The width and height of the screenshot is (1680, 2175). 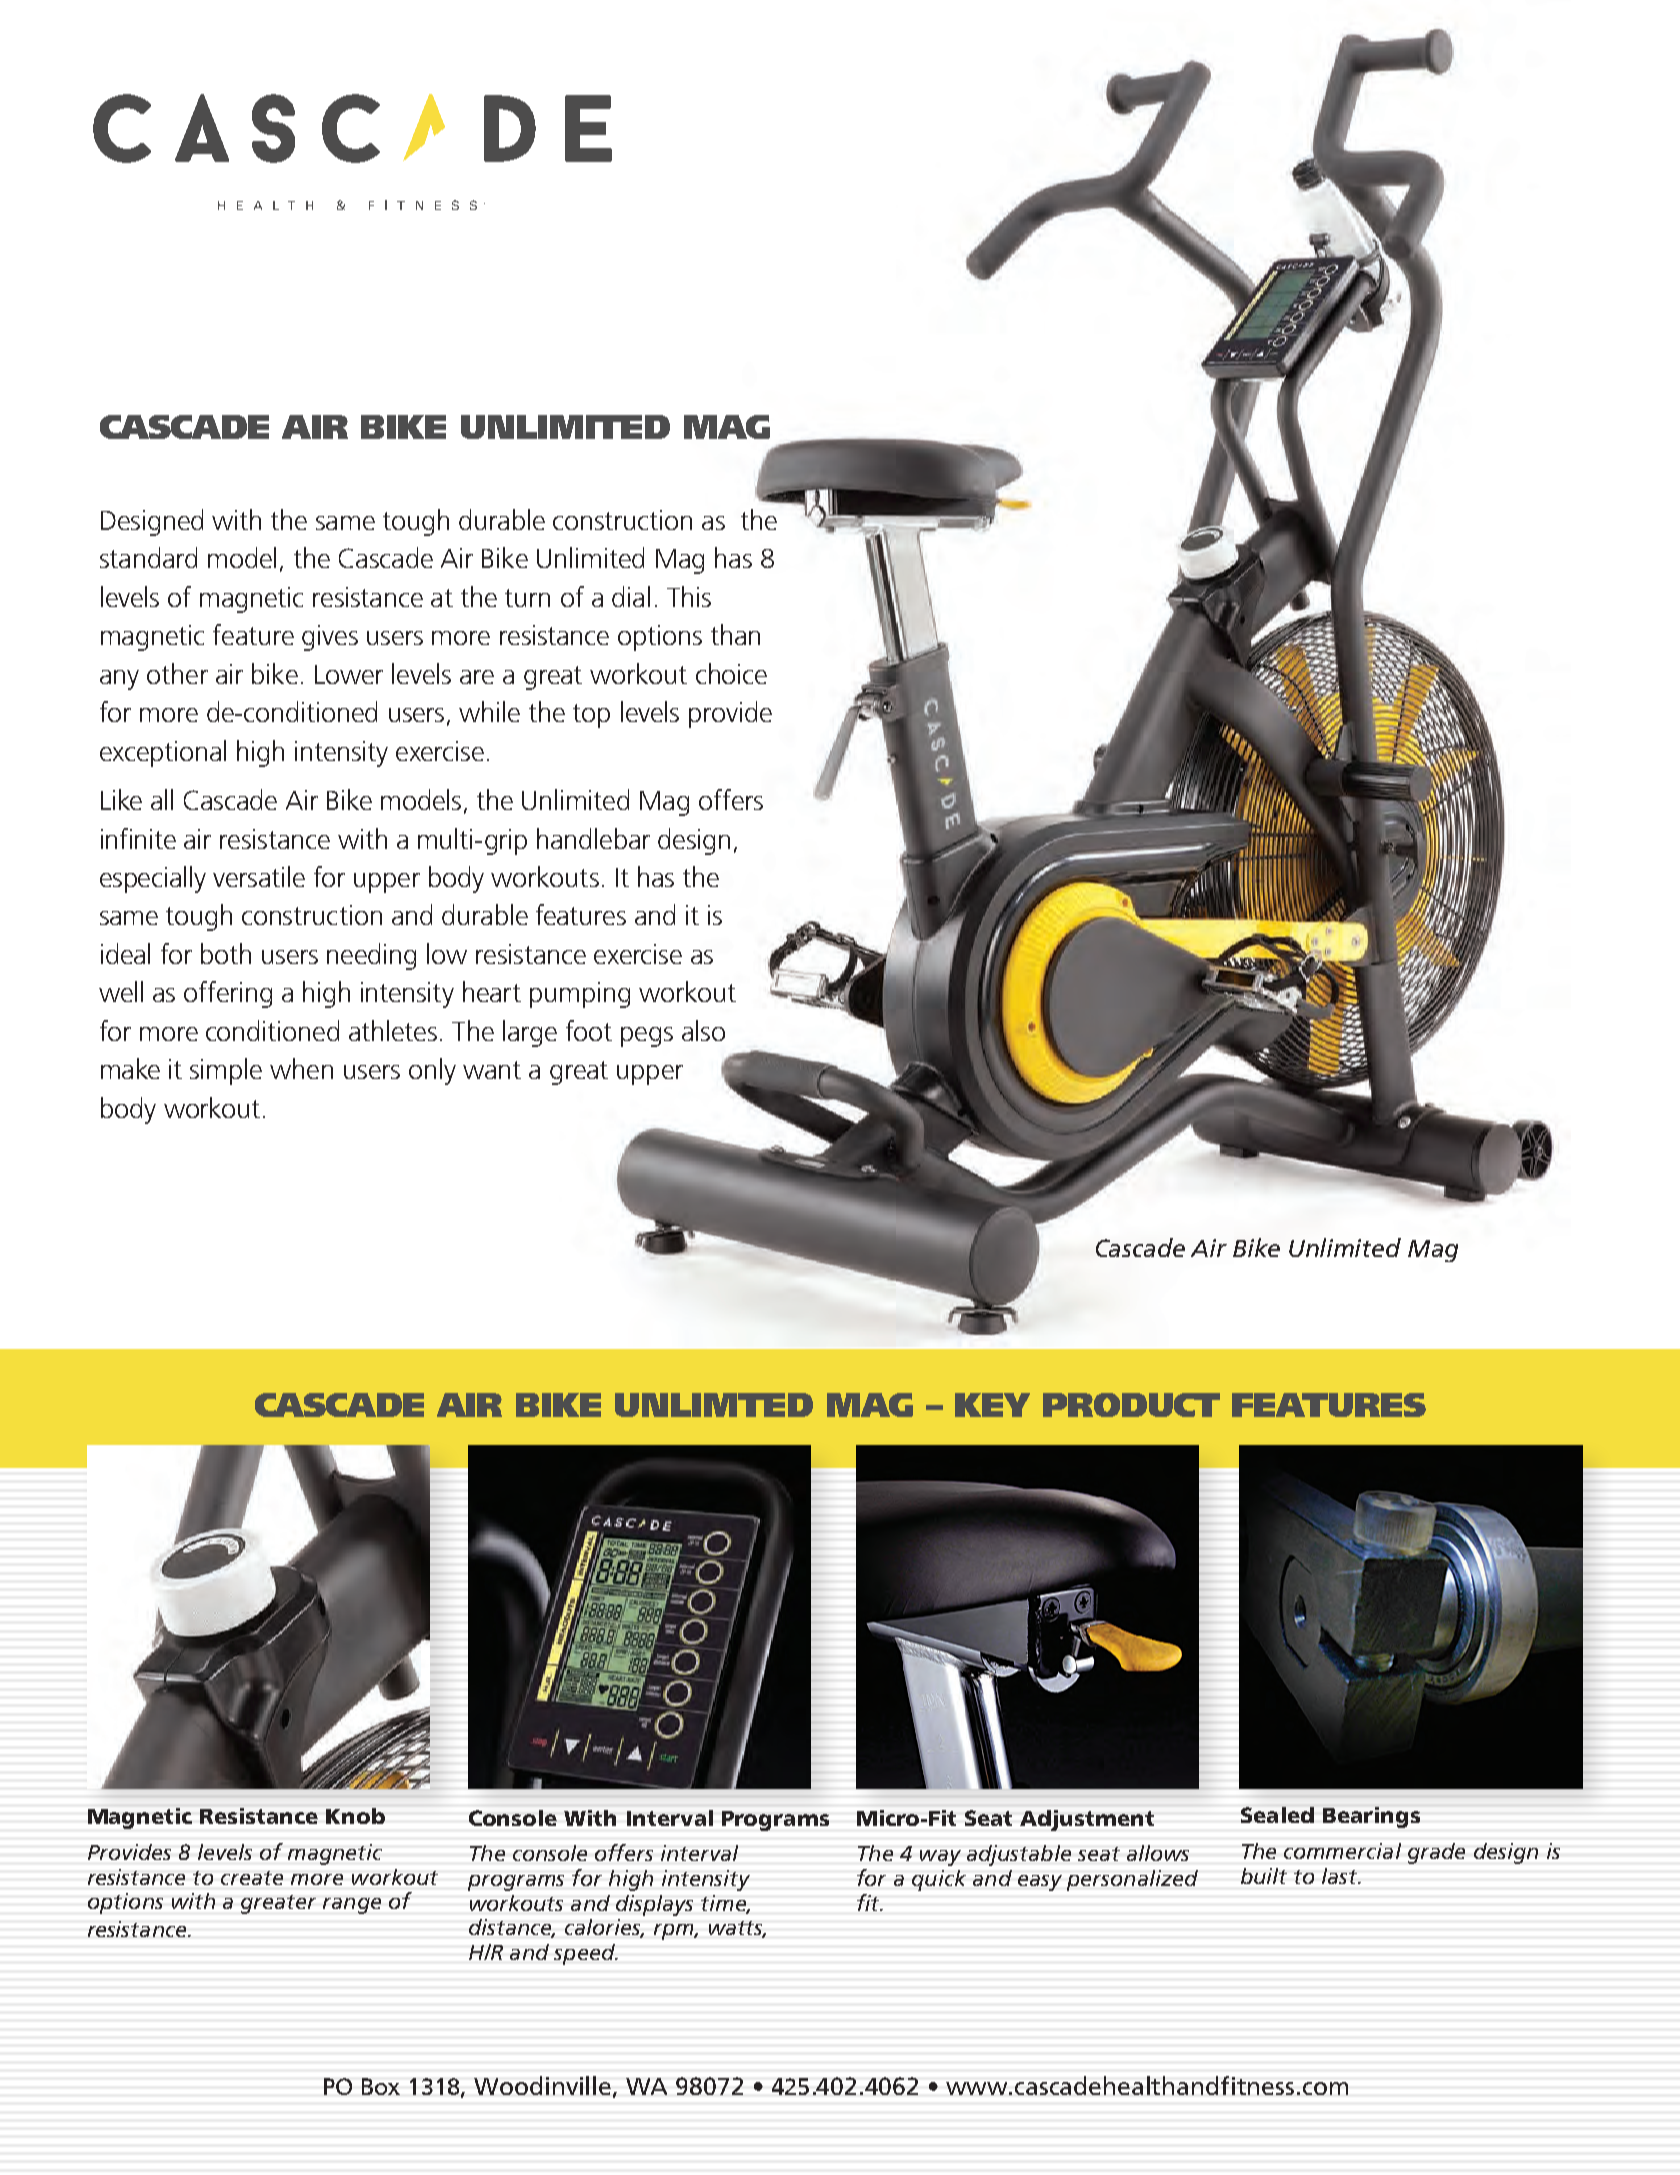 What do you see at coordinates (689, 596) in the screenshot?
I see `This` at bounding box center [689, 596].
